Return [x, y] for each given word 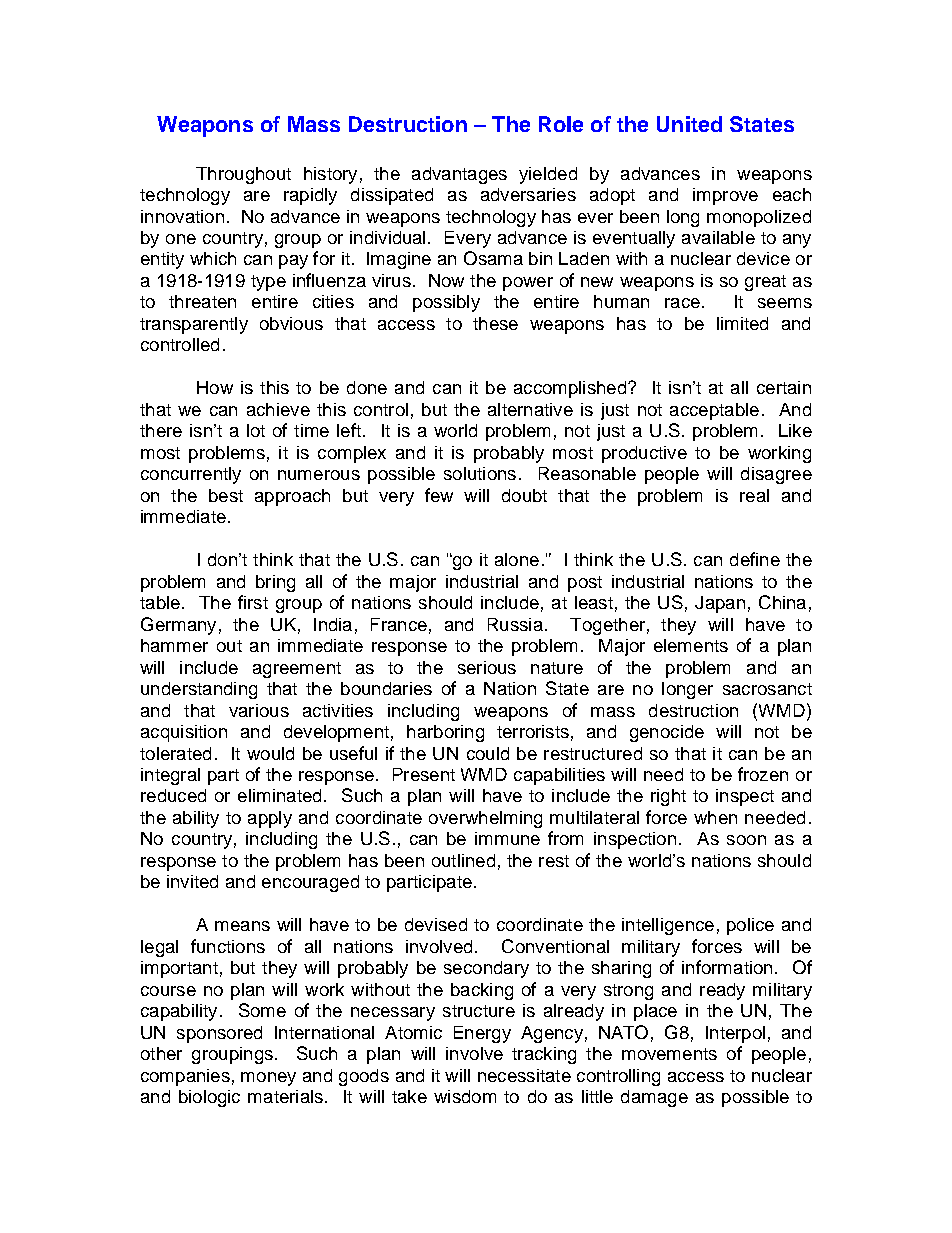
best [226, 495]
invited [192, 881]
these [495, 323]
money [268, 1079]
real [754, 495]
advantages [459, 175]
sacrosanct [767, 689]
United [689, 124]
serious [487, 667]
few [439, 495]
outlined [463, 860]
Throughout [243, 175]
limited [742, 323]
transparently [194, 325]
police [750, 926]
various [259, 710]
